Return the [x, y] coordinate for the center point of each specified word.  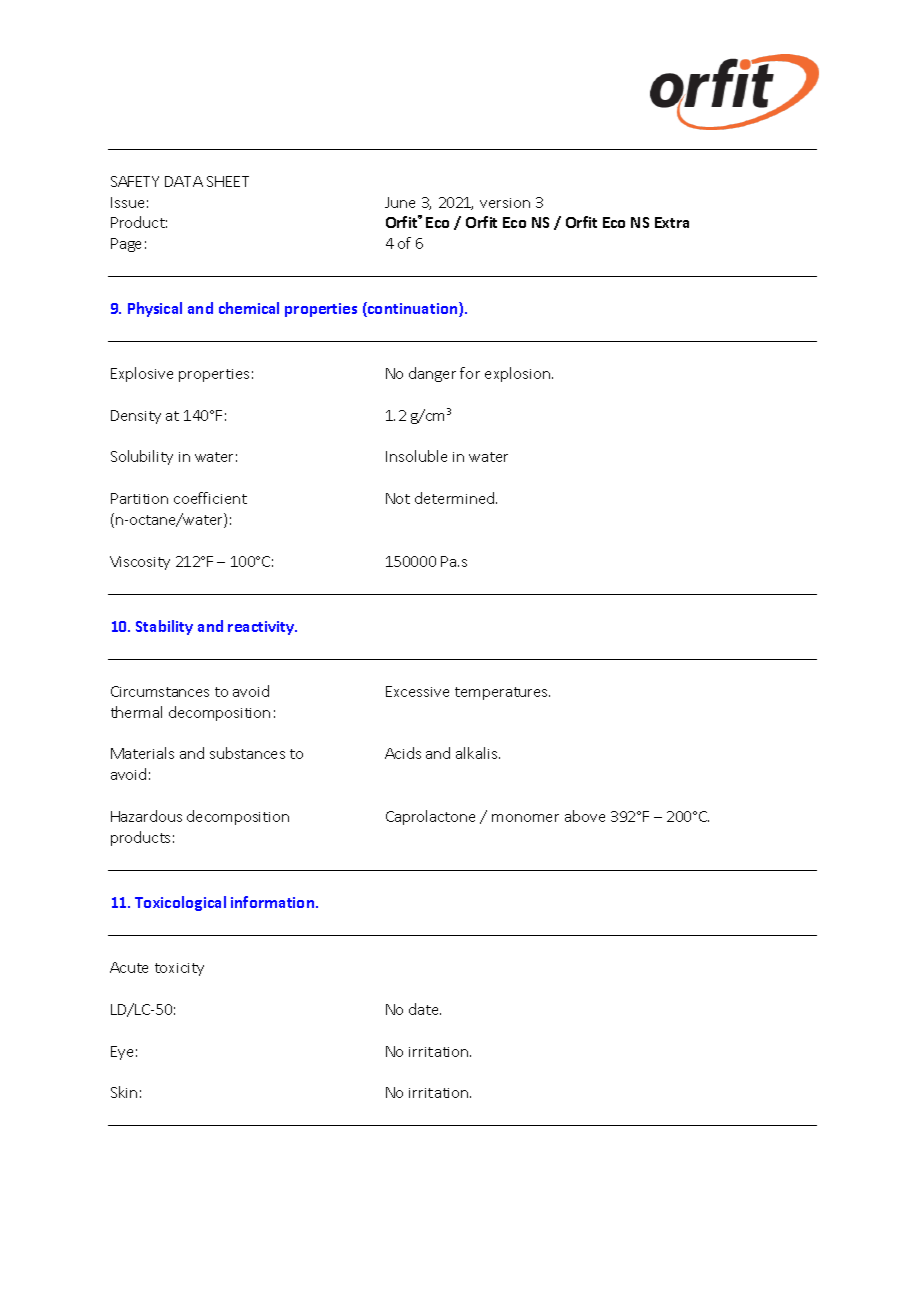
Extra [672, 222]
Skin [124, 1092]
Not [398, 498]
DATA [184, 181]
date [425, 1009]
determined [456, 498]
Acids [403, 753]
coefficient [210, 498]
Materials [142, 753]
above [585, 816]
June [400, 202]
